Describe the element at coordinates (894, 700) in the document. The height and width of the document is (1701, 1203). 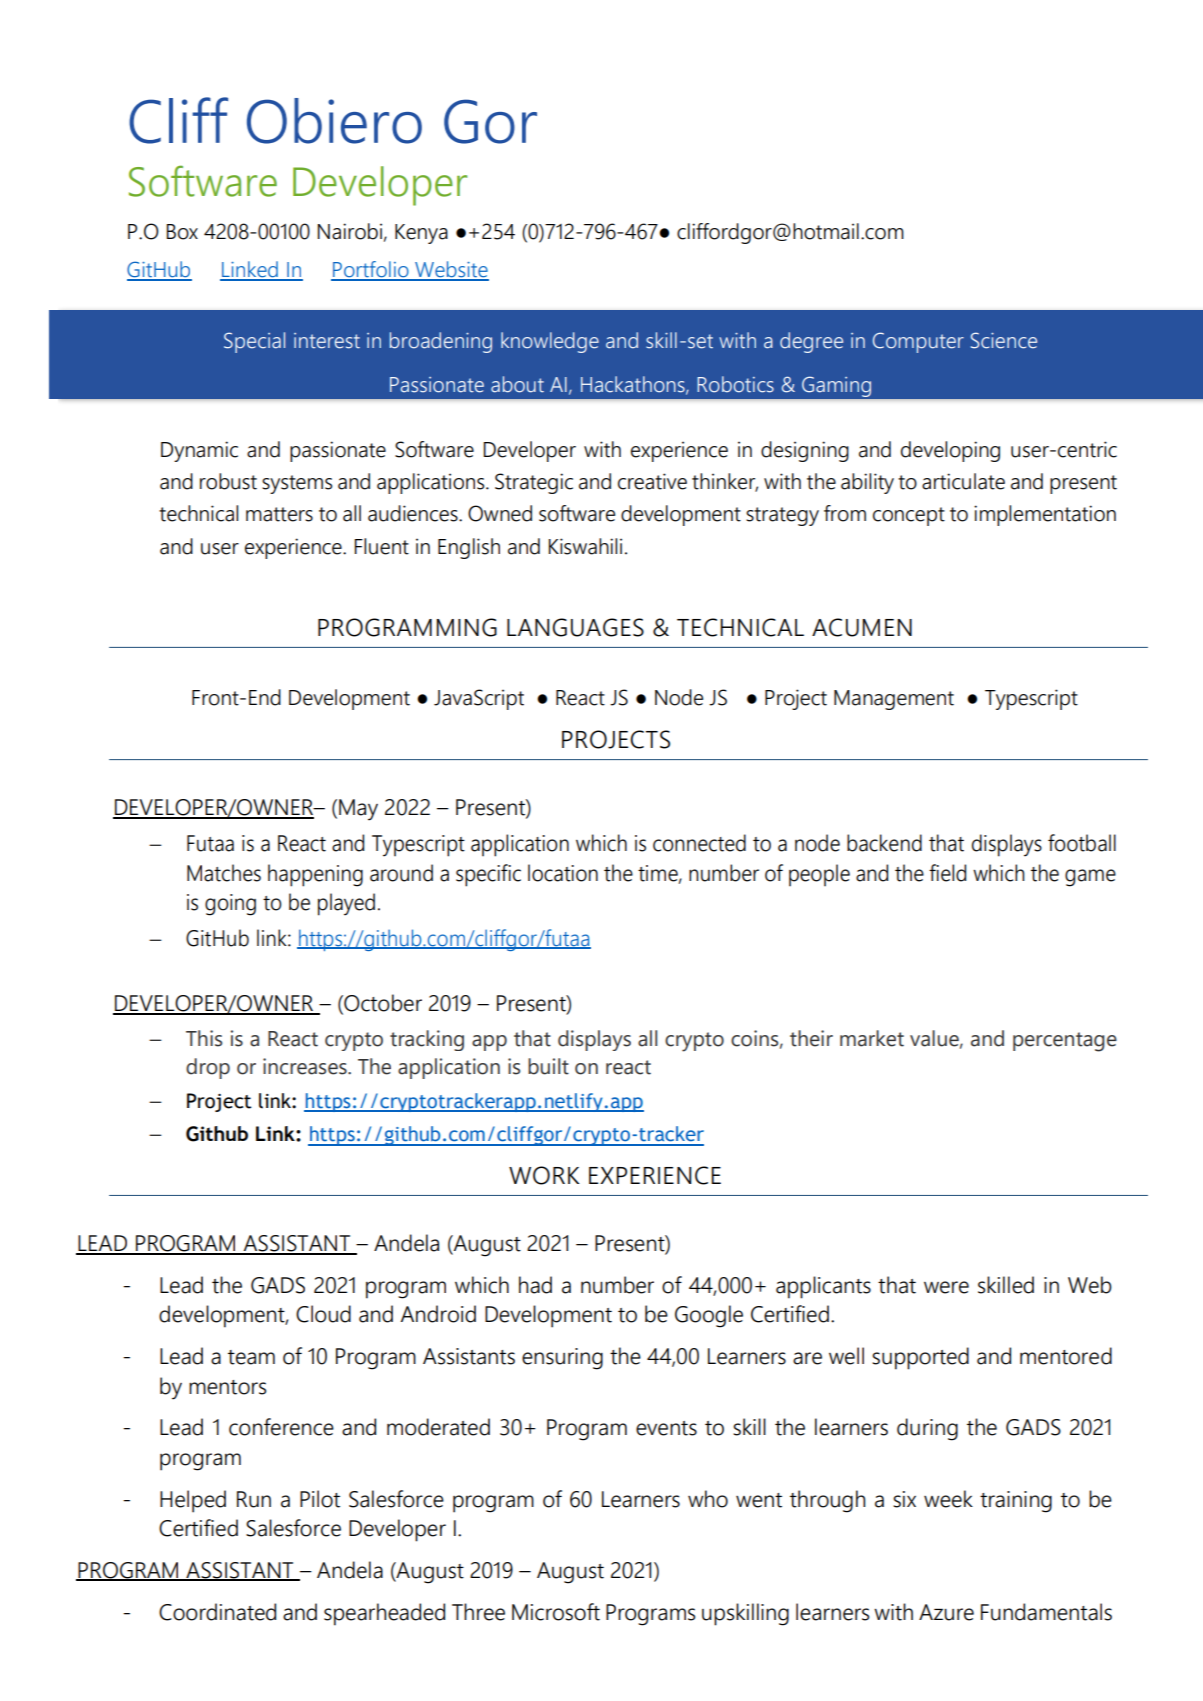
I see `Management` at that location.
